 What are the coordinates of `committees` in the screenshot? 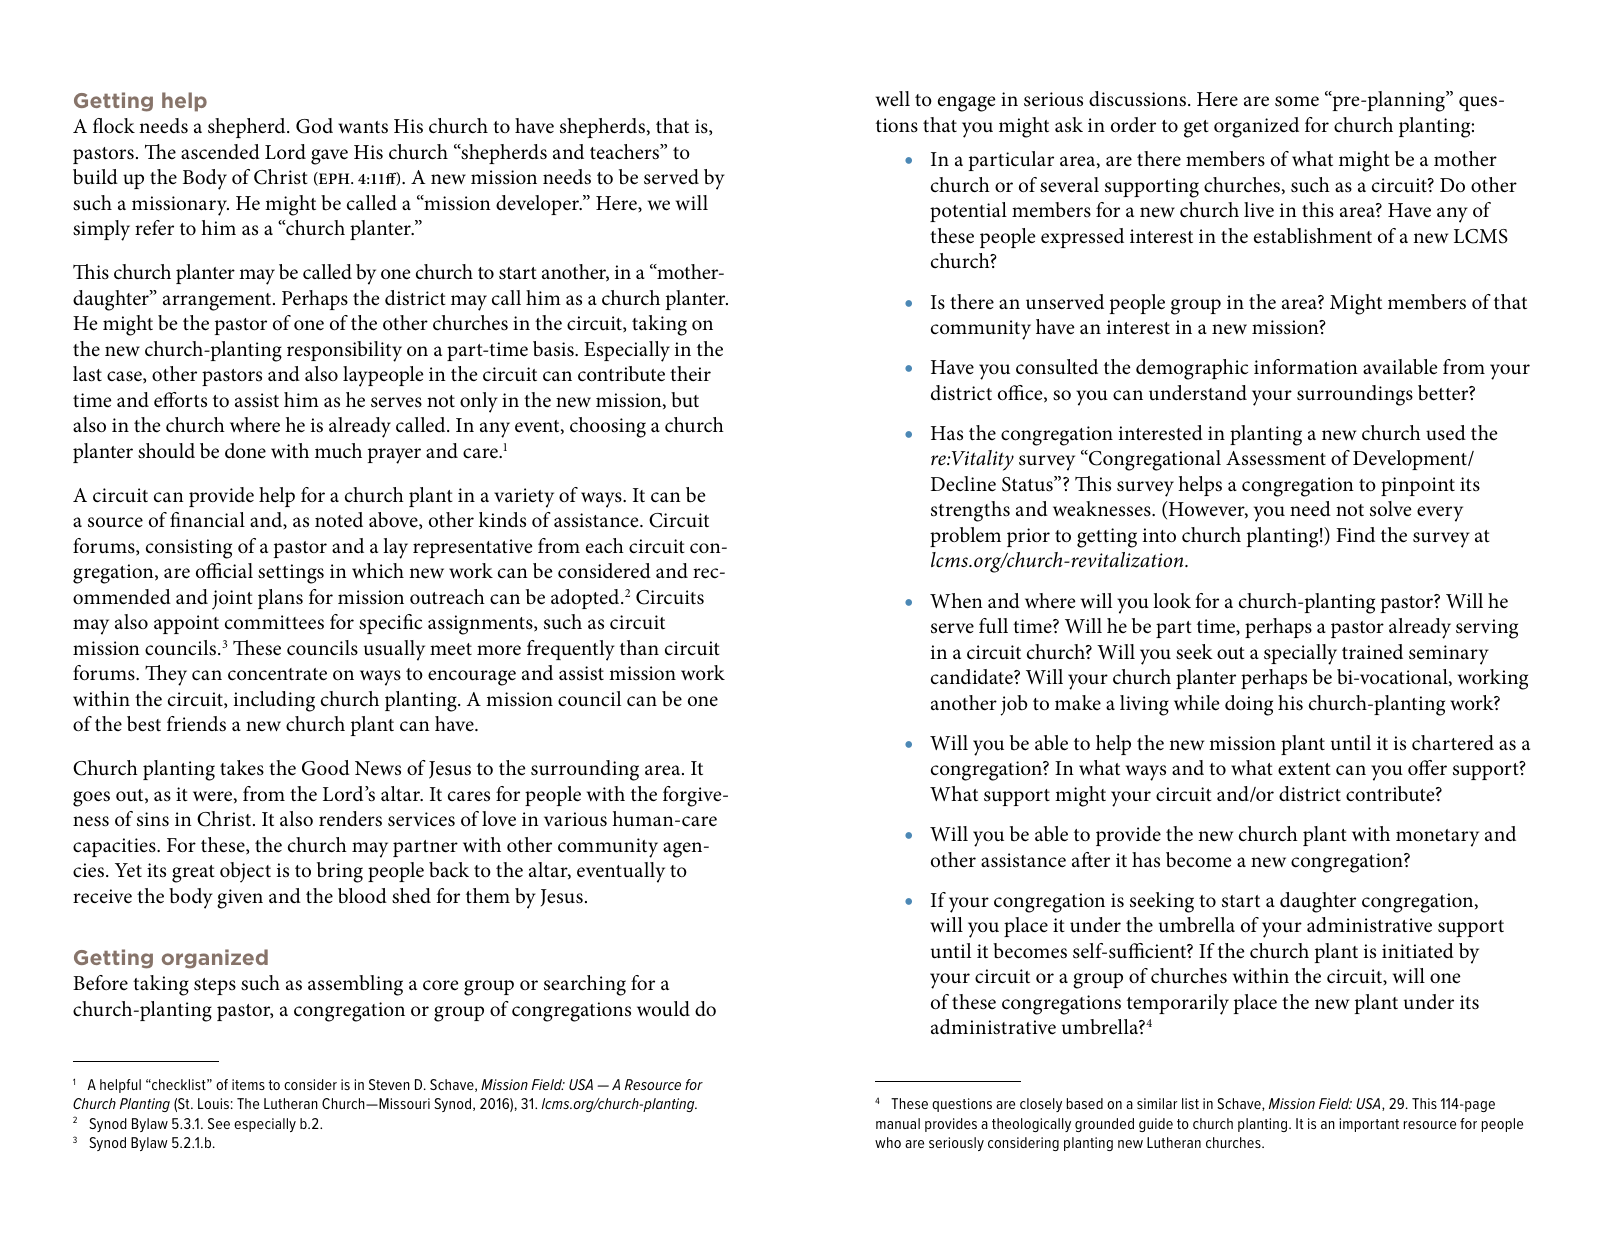 It's located at (274, 622).
